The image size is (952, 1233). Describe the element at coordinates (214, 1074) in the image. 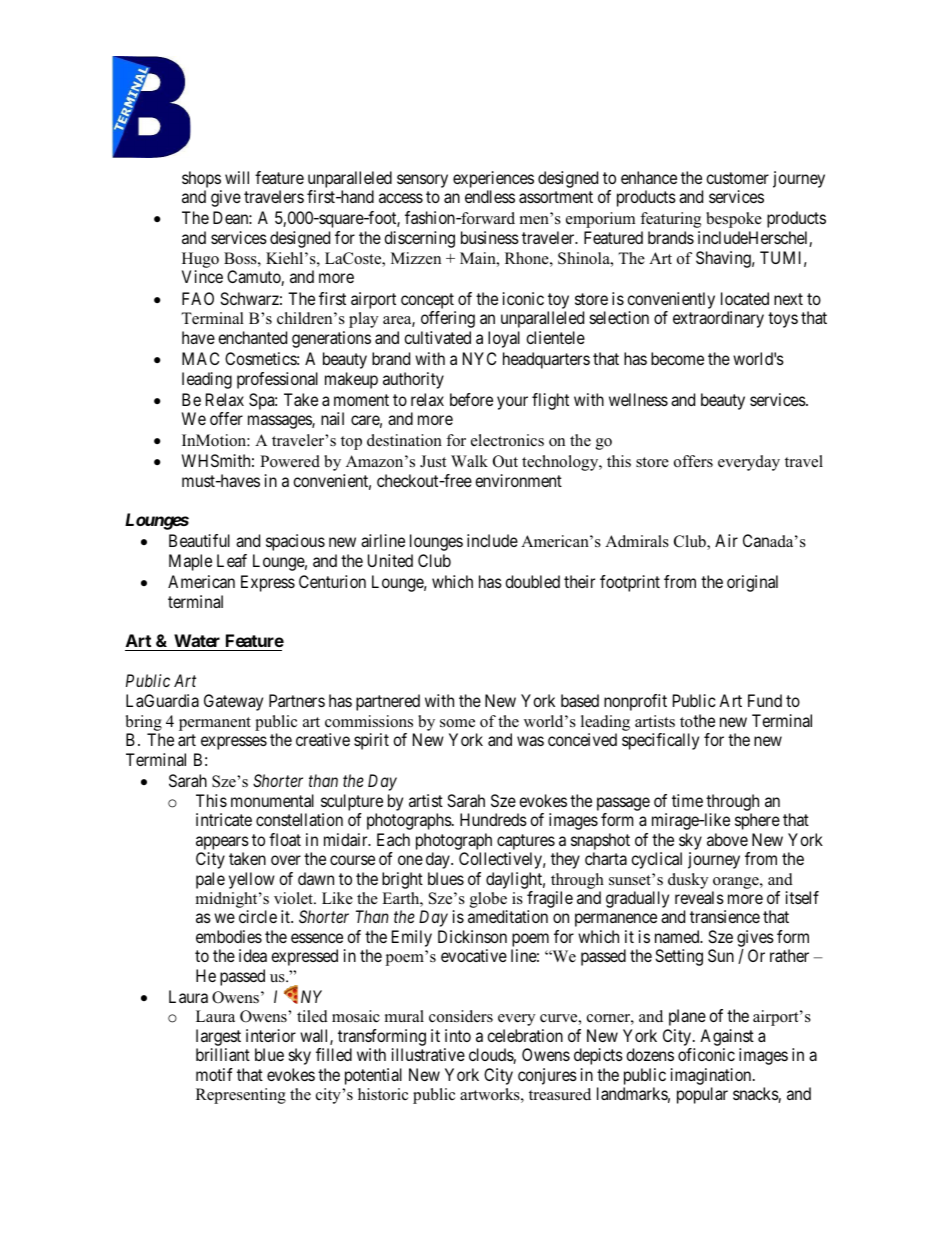

I see `motif` at that location.
